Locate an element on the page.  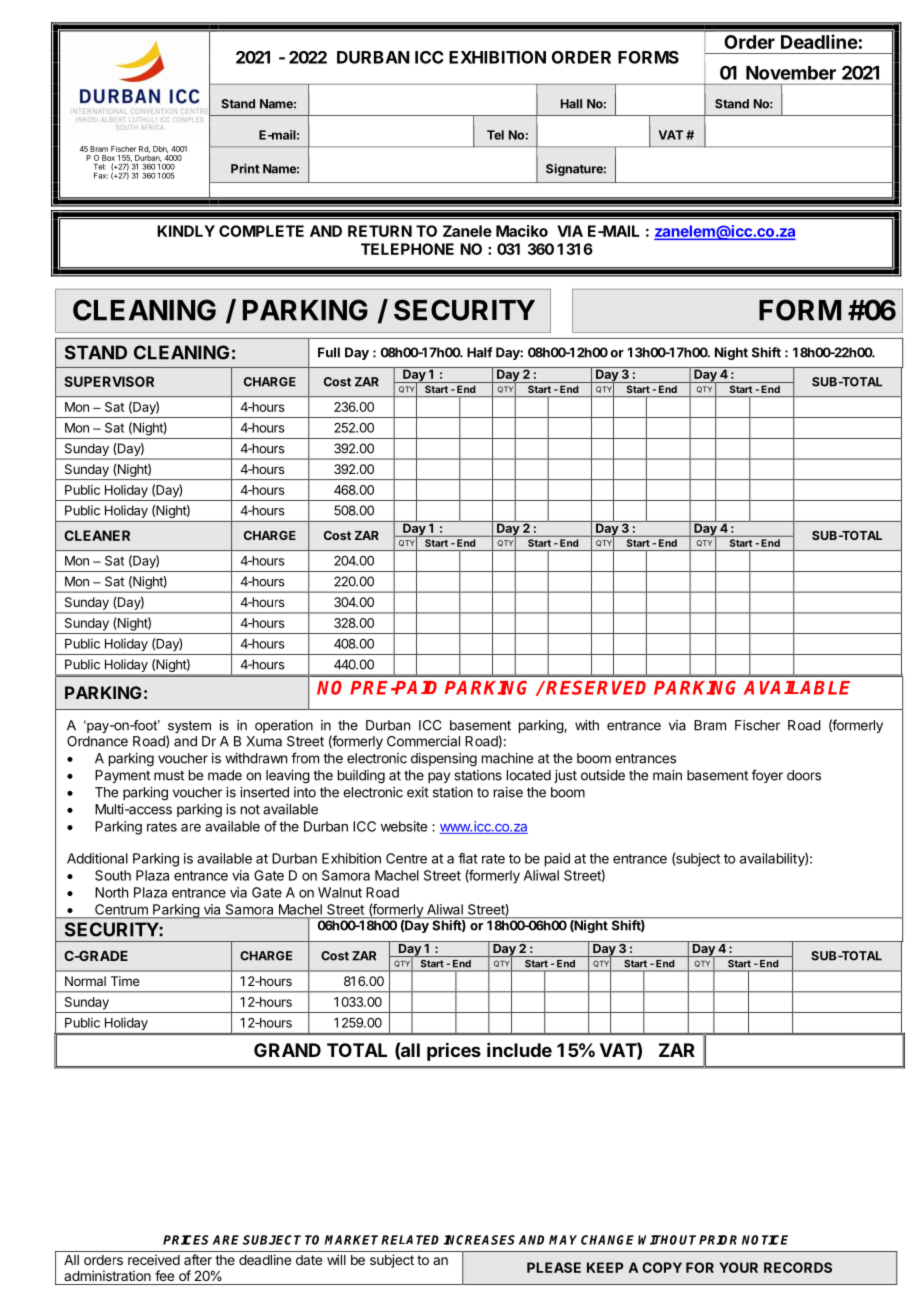
foyer is located at coordinates (767, 776).
